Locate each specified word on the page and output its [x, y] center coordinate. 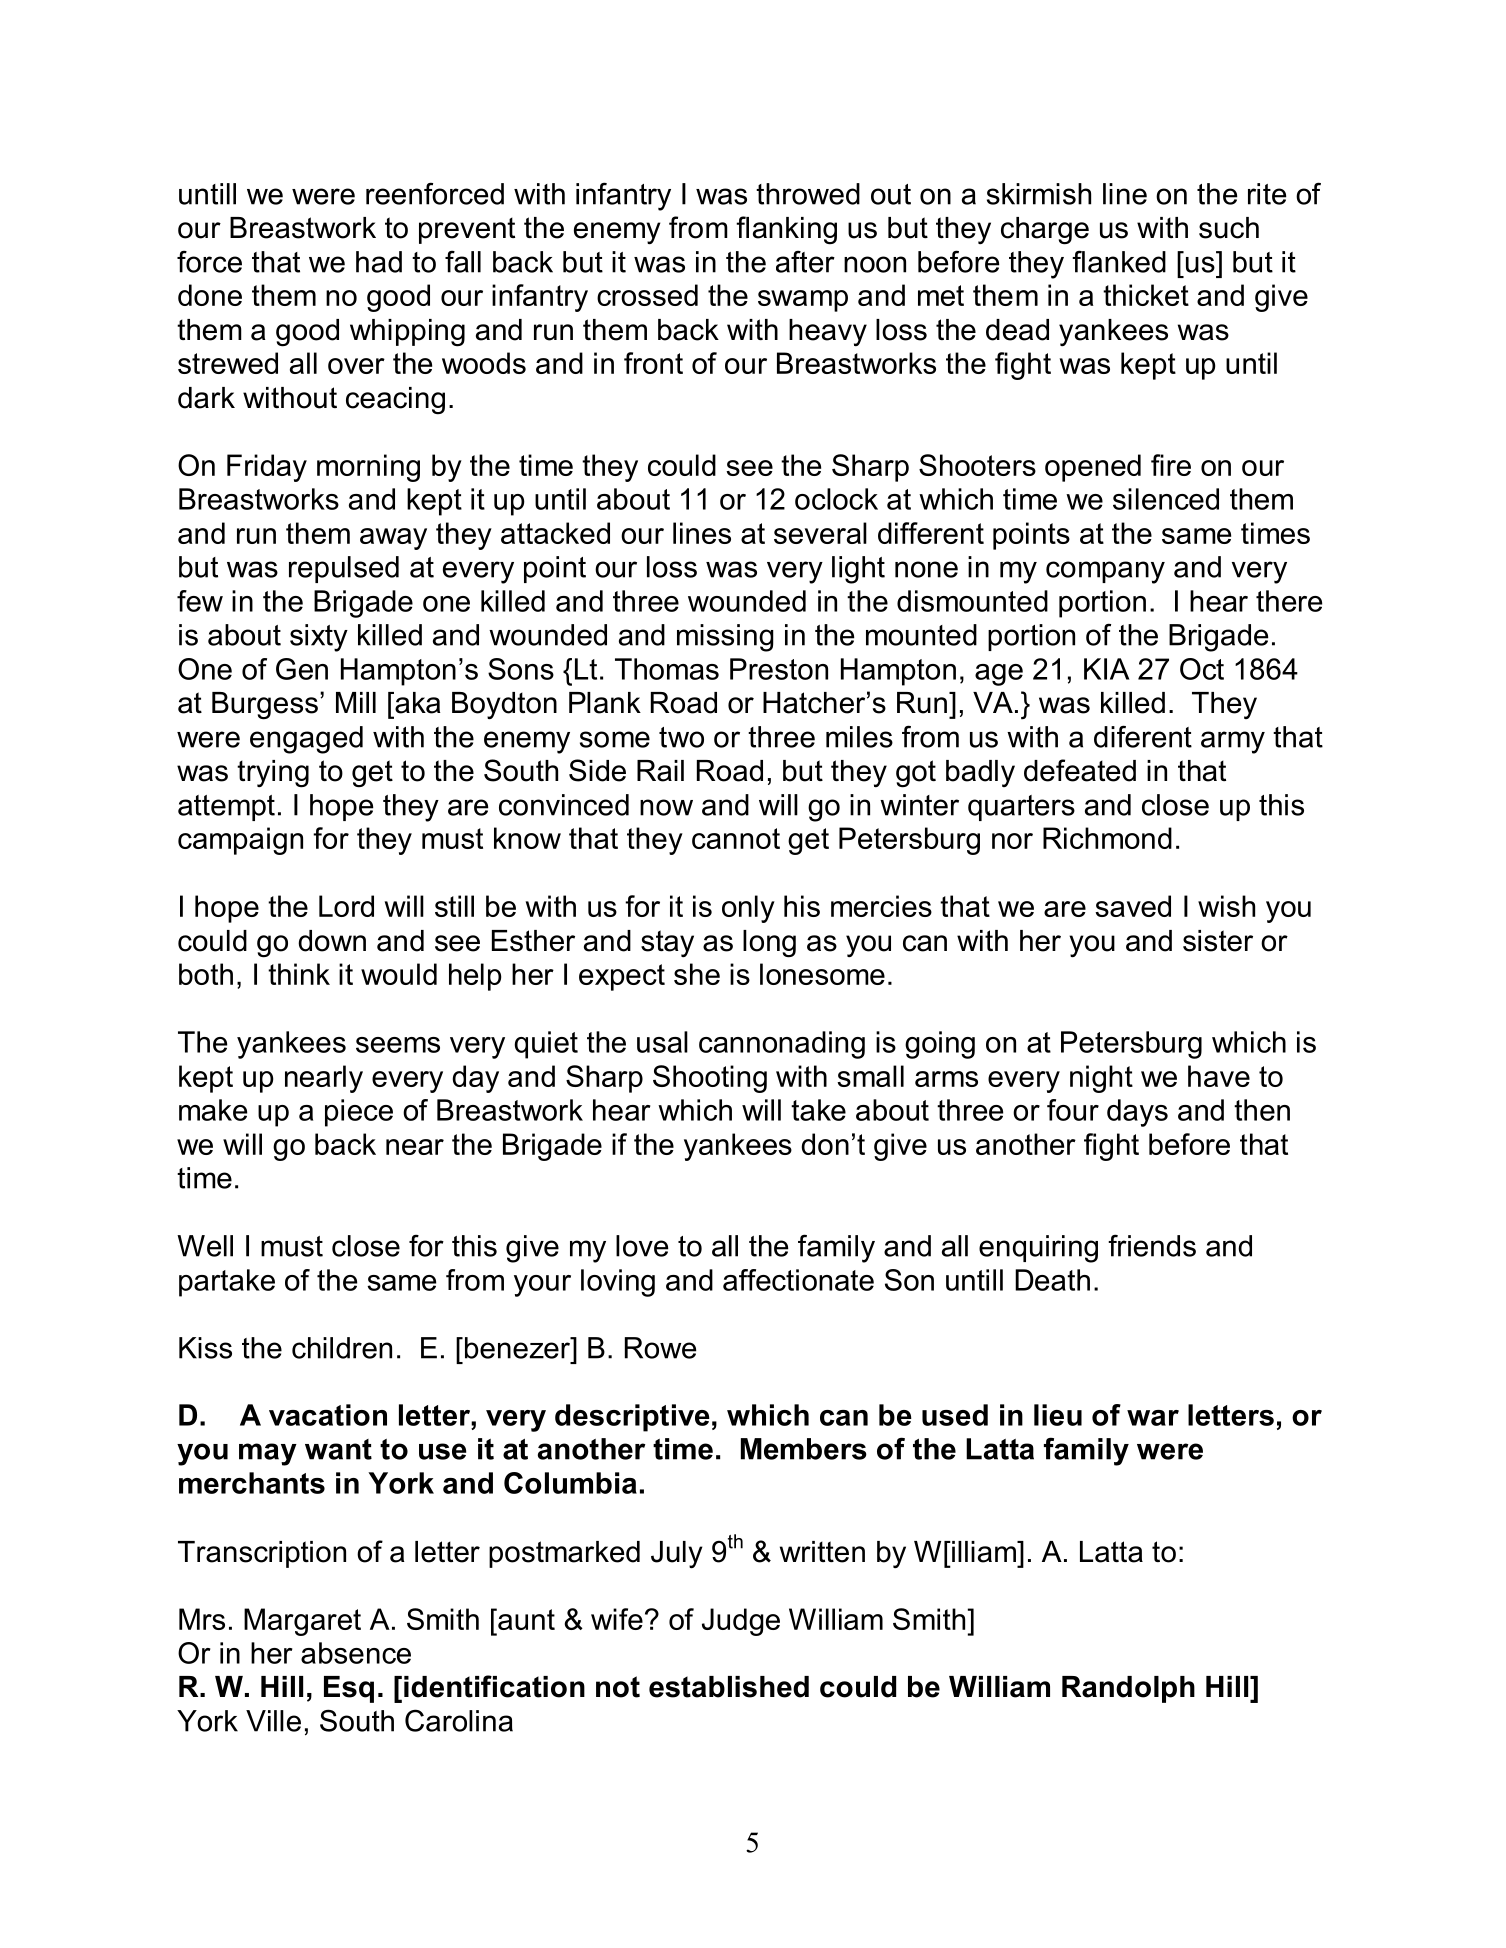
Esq [349, 1689]
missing [725, 638]
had [379, 262]
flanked [1119, 261]
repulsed [344, 569]
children [342, 1348]
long [769, 944]
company [1105, 572]
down [332, 941]
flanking [786, 230]
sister [1218, 941]
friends [1152, 1245]
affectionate [798, 1280]
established [729, 1687]
